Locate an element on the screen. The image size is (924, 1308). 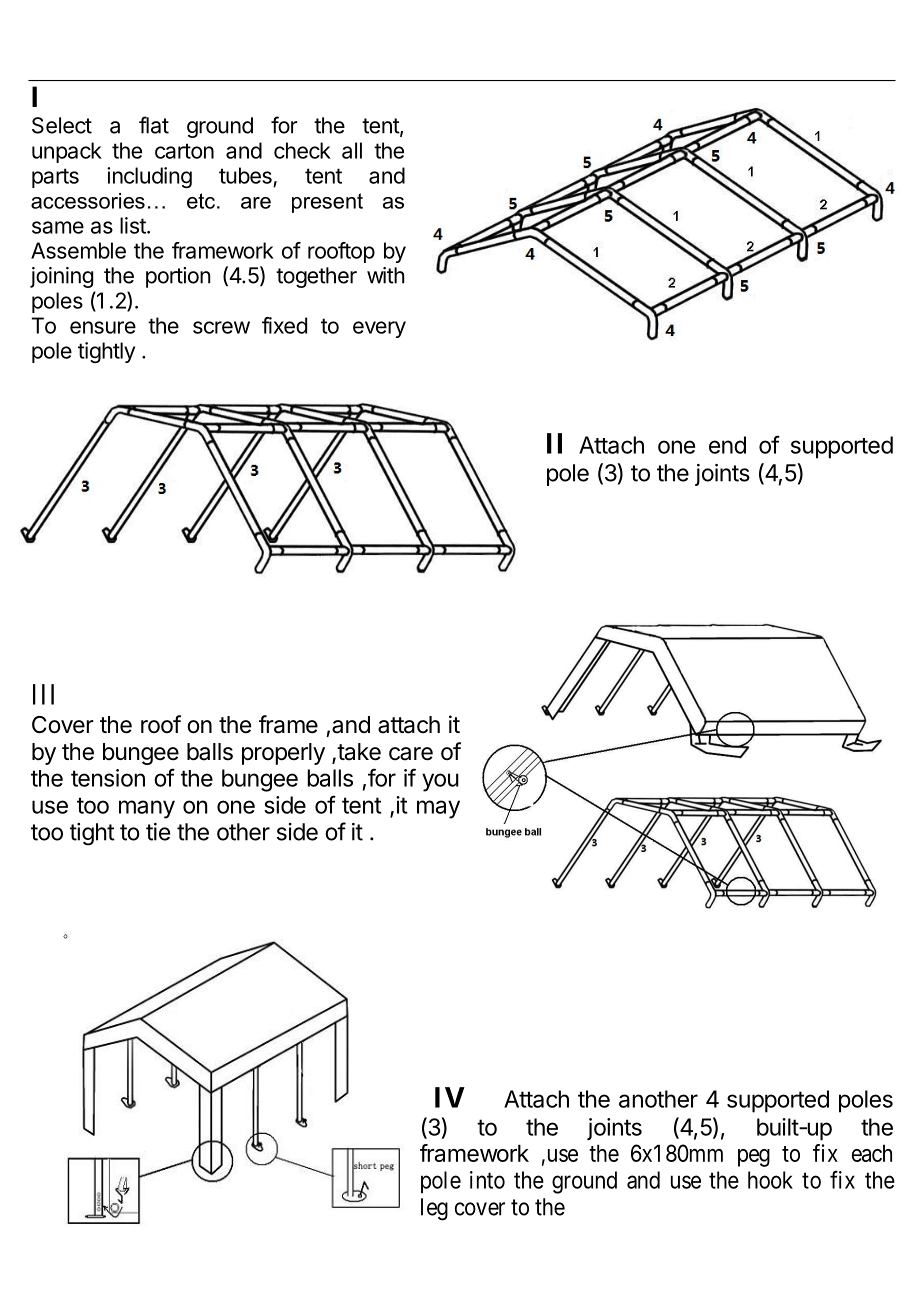
hook is located at coordinates (770, 1180).
